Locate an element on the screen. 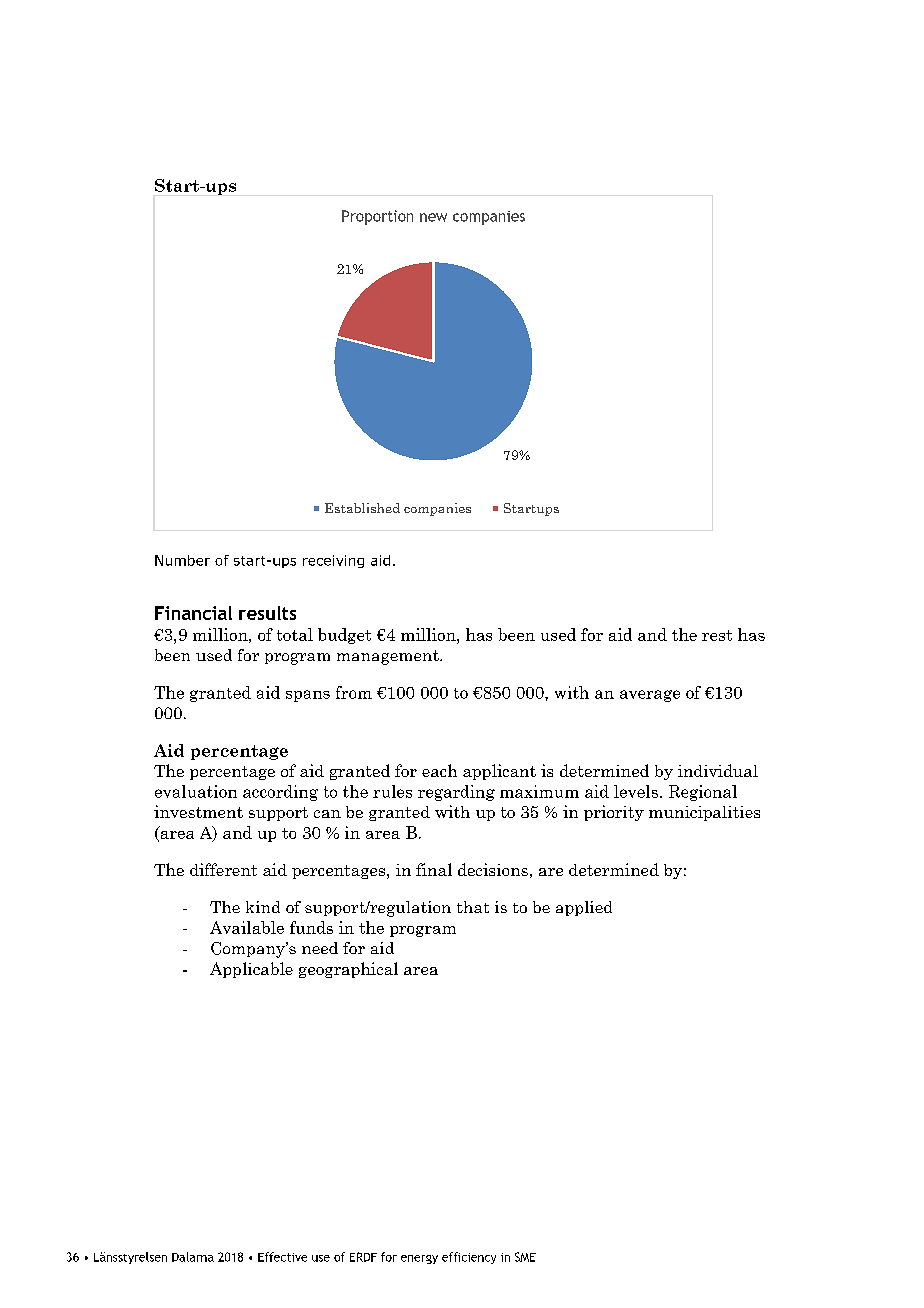 The width and height of the screenshot is (924, 1308). SME is located at coordinates (525, 1257).
